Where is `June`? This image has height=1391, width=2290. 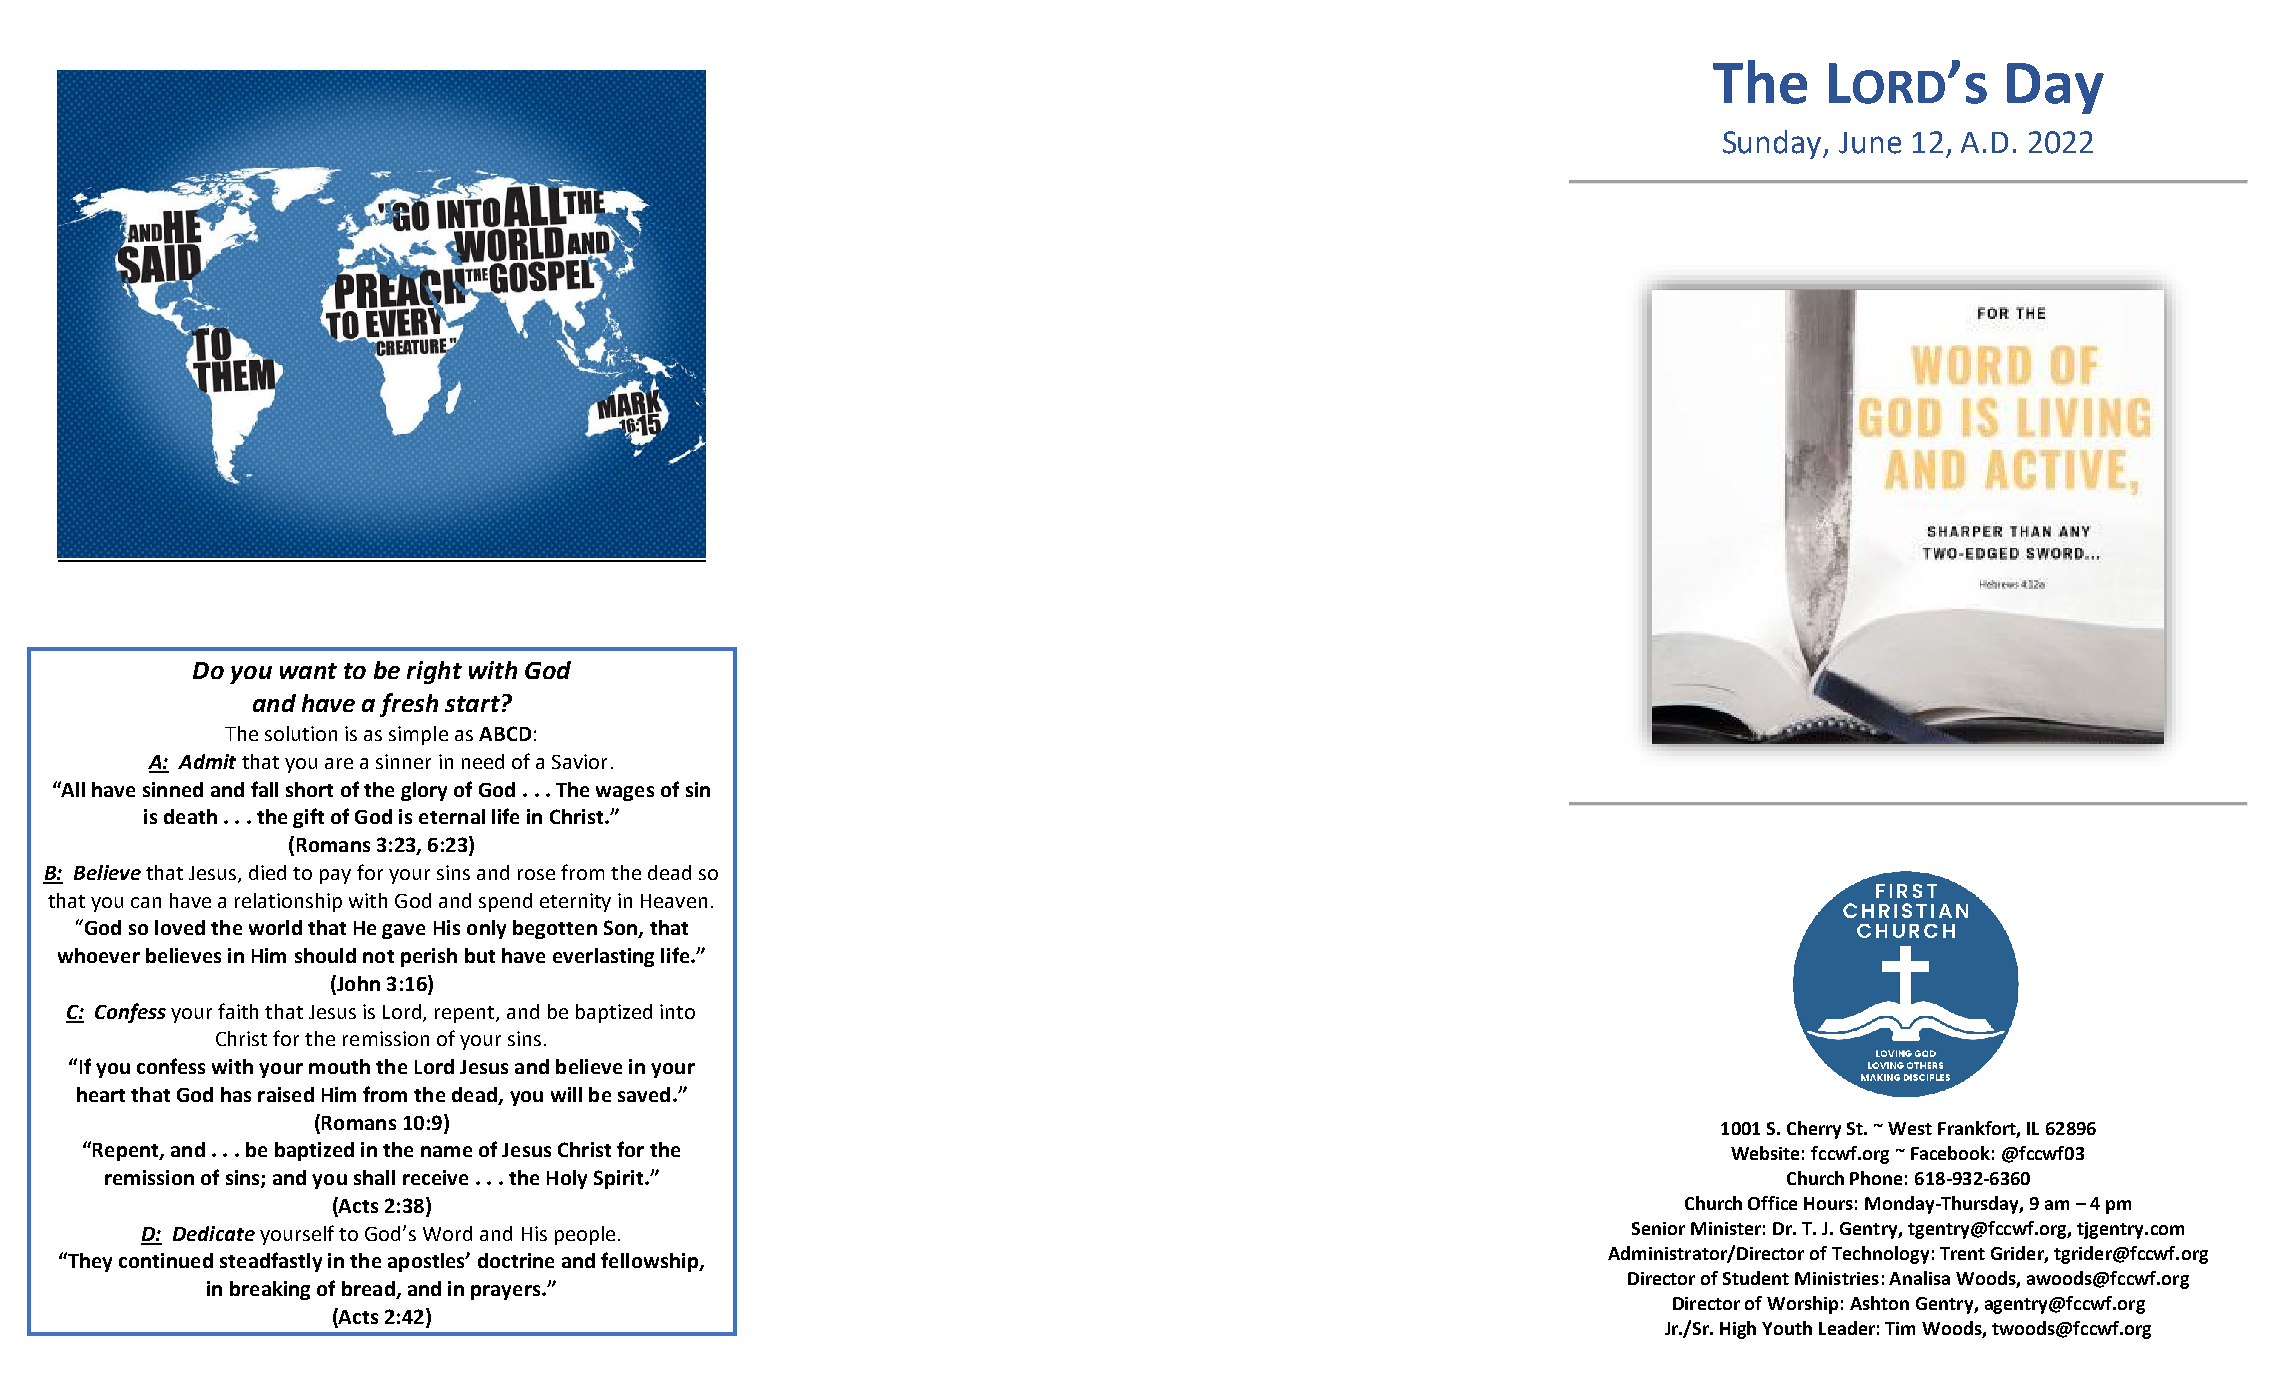
June is located at coordinates (1870, 143).
